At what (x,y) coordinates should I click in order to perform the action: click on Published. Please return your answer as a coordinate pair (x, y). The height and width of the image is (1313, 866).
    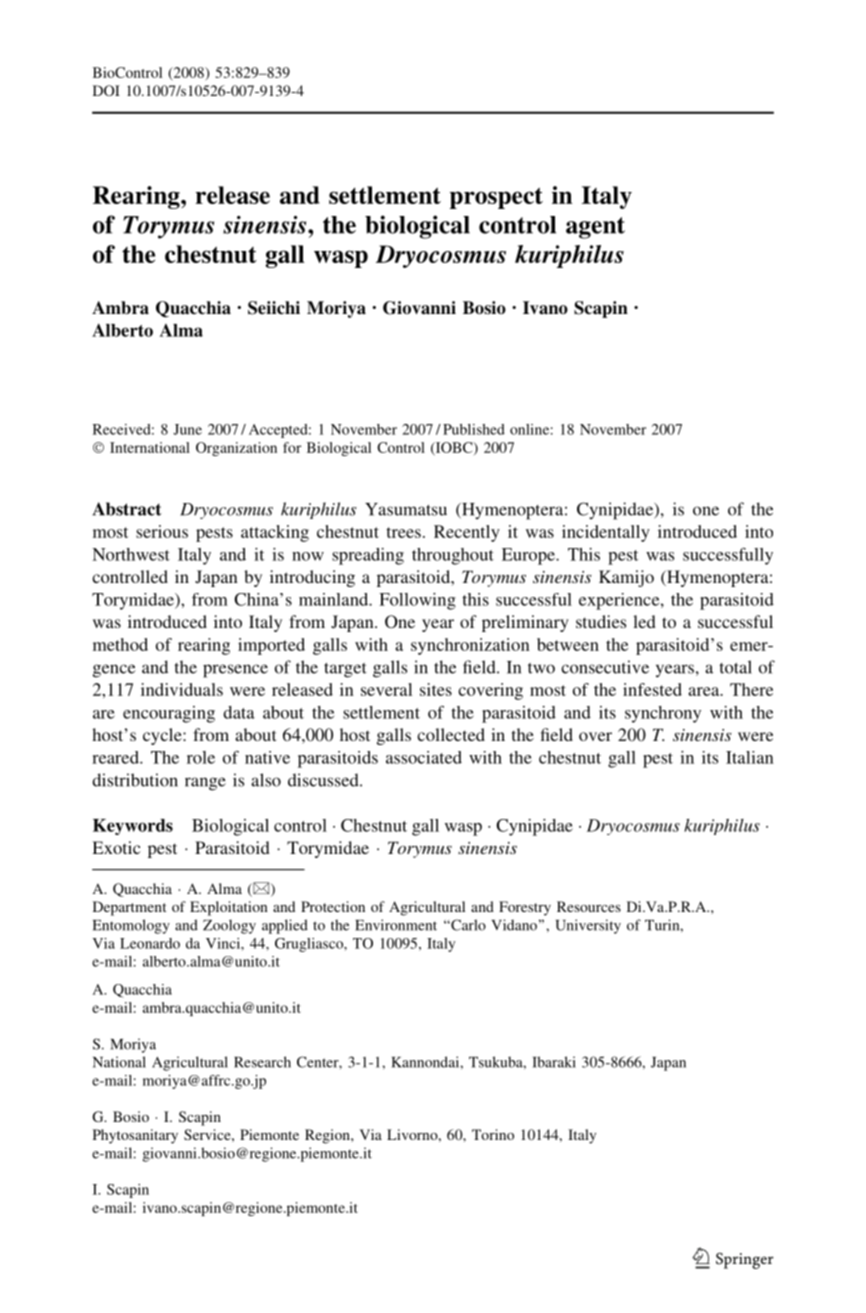
    Looking at the image, I should click on (474, 429).
